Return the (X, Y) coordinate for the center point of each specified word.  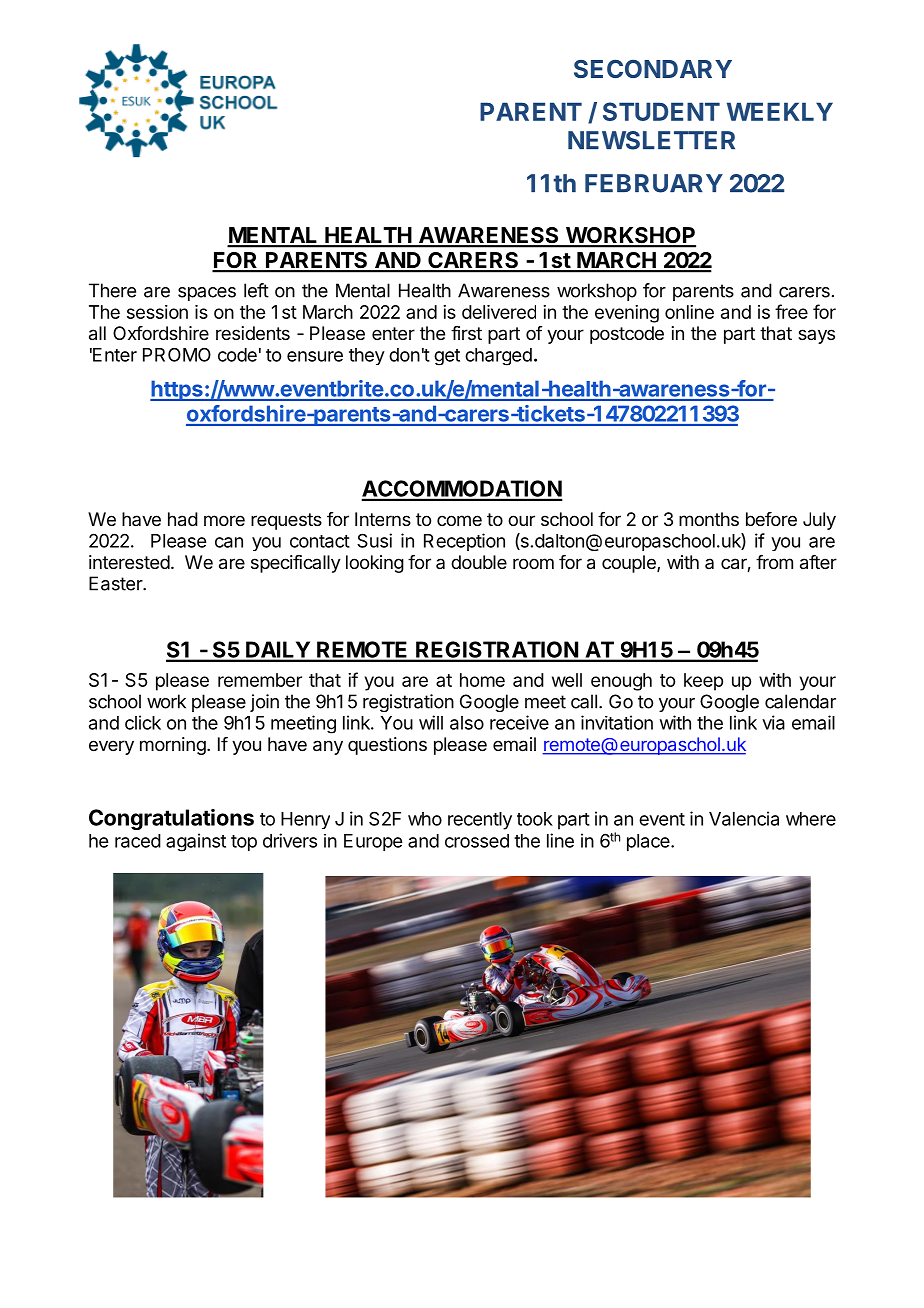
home (482, 680)
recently (480, 821)
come (459, 520)
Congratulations (171, 819)
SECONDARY (653, 69)
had (183, 519)
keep (703, 682)
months (709, 519)
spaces (207, 294)
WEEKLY (780, 111)
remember (260, 680)
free (791, 311)
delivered (499, 312)
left (256, 290)
